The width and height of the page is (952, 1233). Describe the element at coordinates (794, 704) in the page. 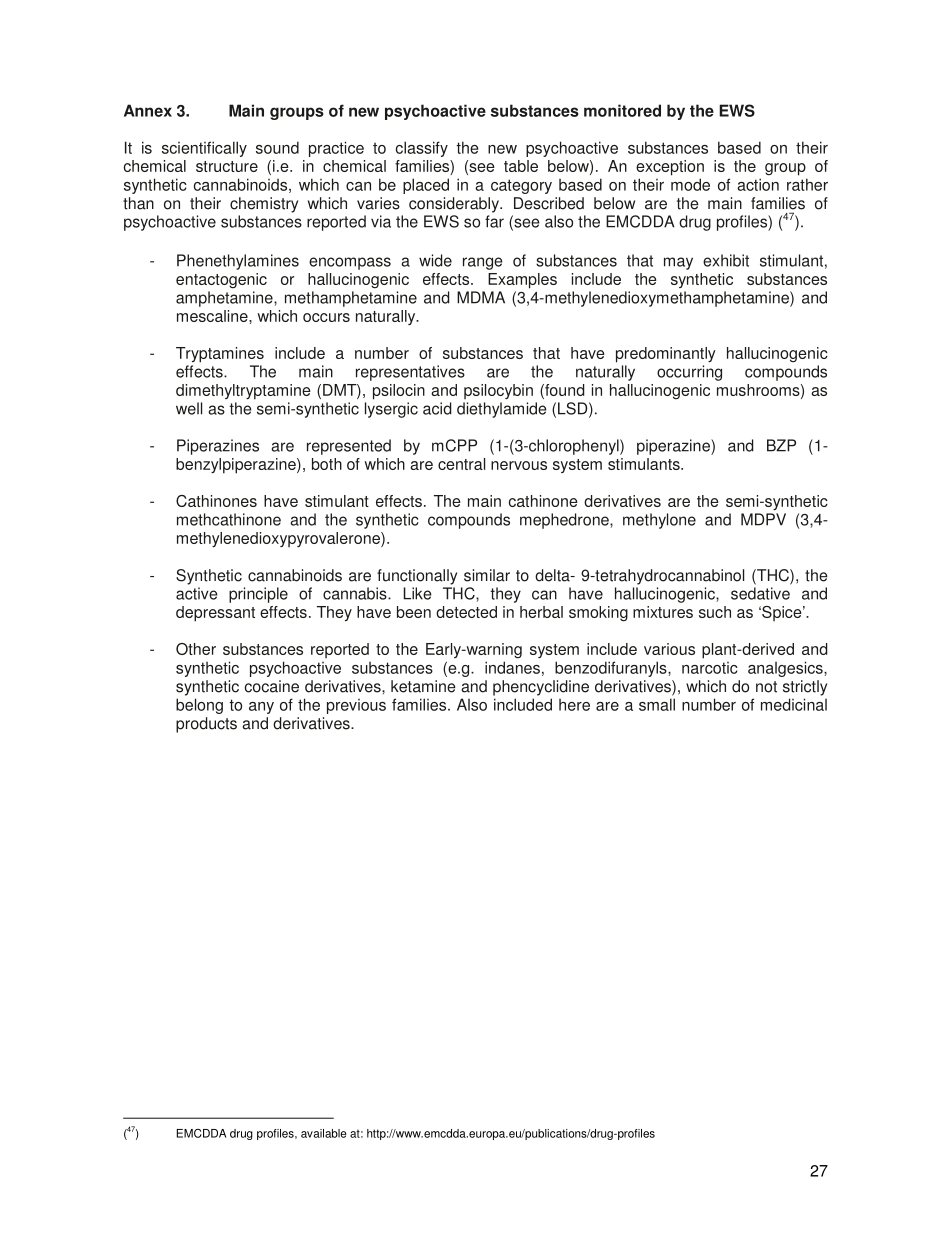

I see `medicinal` at that location.
